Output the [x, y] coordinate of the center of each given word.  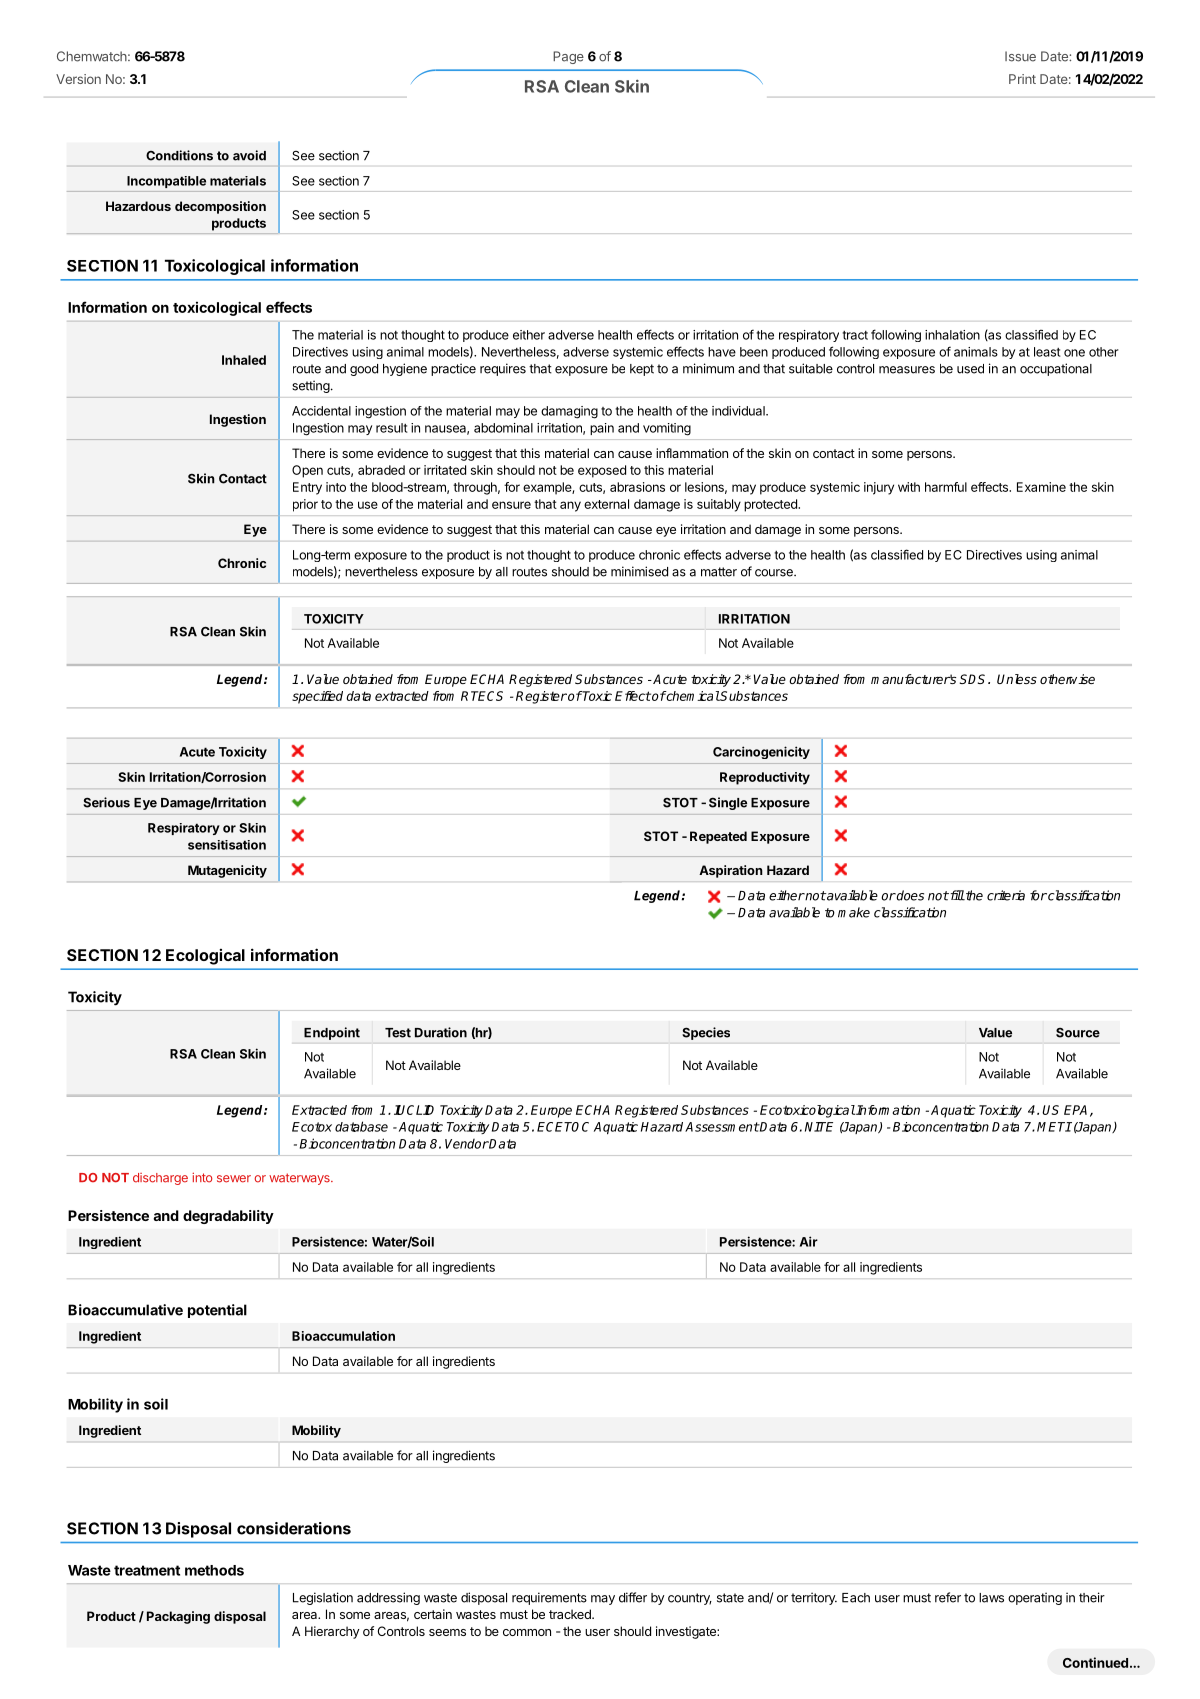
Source [1078, 1033]
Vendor [467, 1144]
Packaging [178, 1617]
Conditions [179, 155]
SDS [974, 679]
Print [1022, 79]
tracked [571, 1614]
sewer [234, 1179]
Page [568, 57]
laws [991, 1598]
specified [317, 697]
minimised [639, 571]
